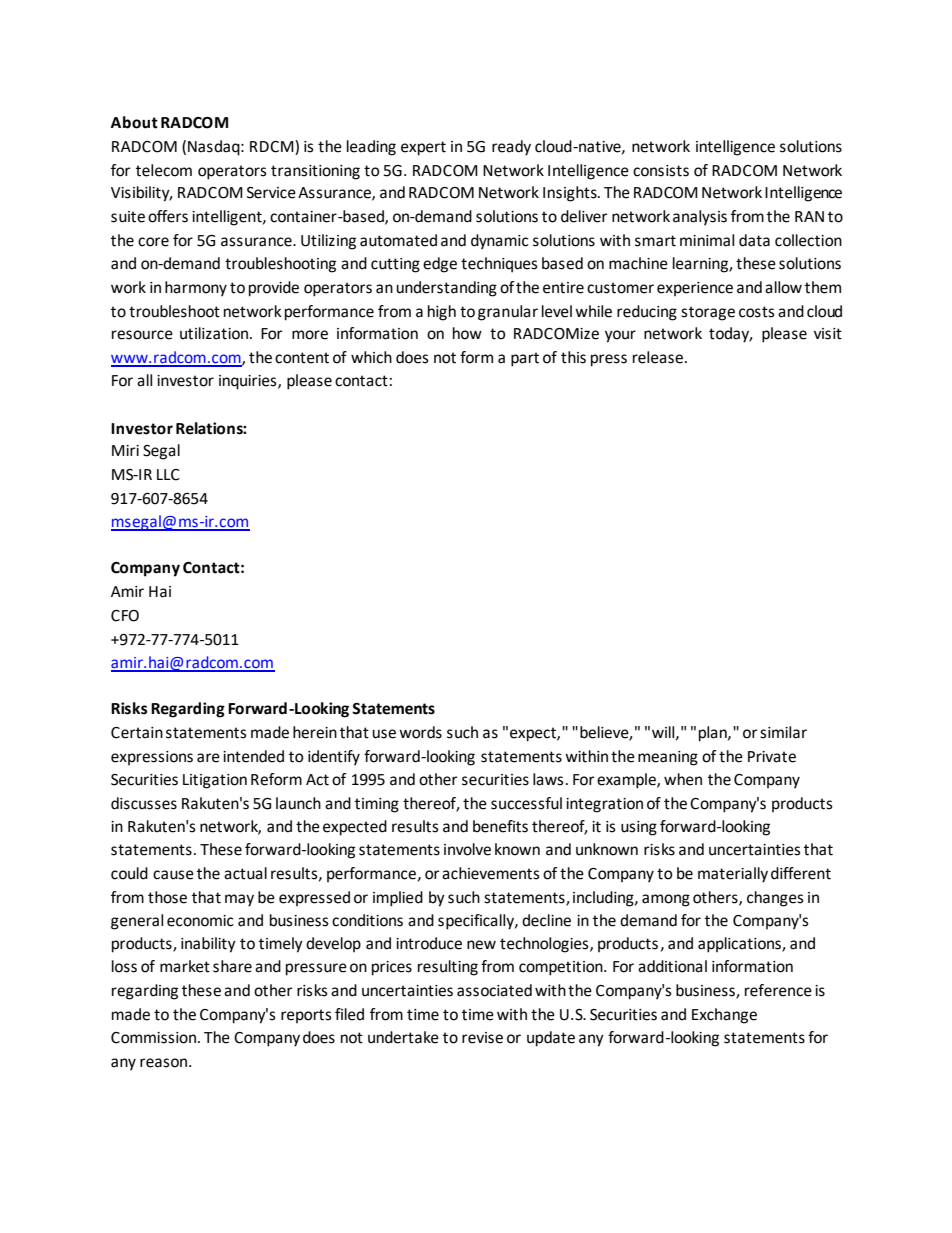  Describe the element at coordinates (783, 732) in the screenshot. I see `similar` at that location.
